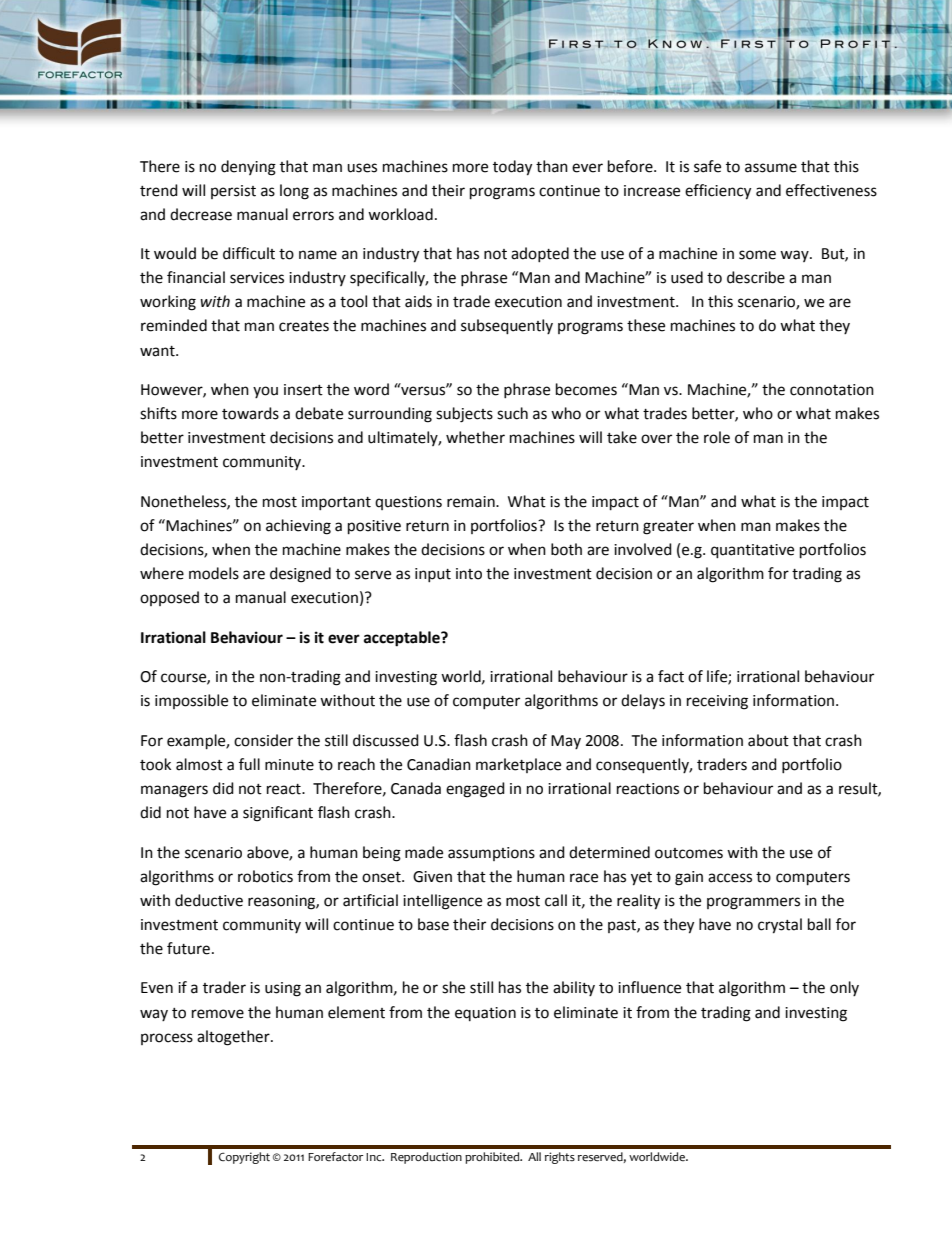 The image size is (952, 1233). I want to click on today, so click(512, 168).
